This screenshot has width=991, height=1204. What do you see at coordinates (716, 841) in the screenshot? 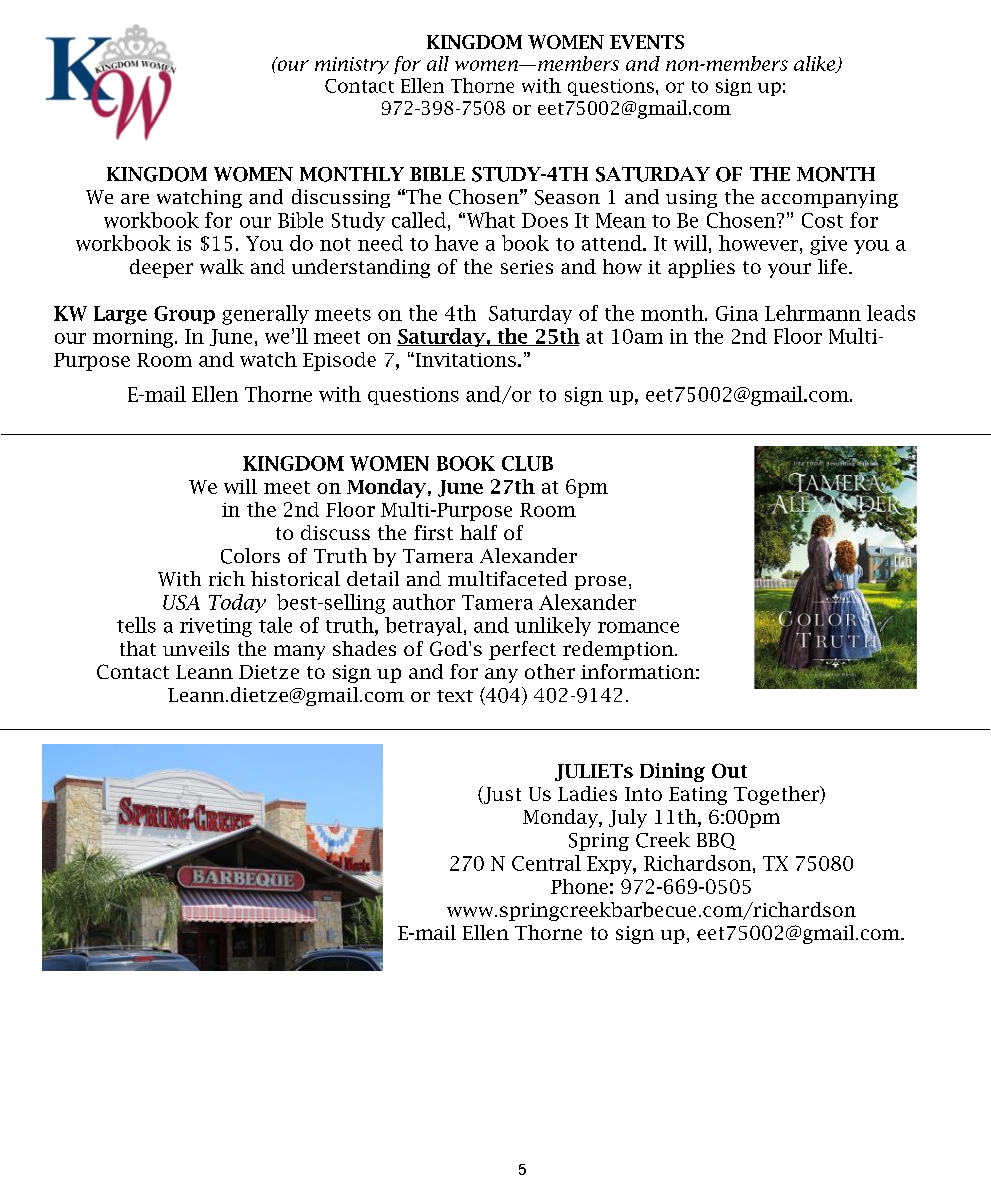
I see `BBQ` at bounding box center [716, 841].
